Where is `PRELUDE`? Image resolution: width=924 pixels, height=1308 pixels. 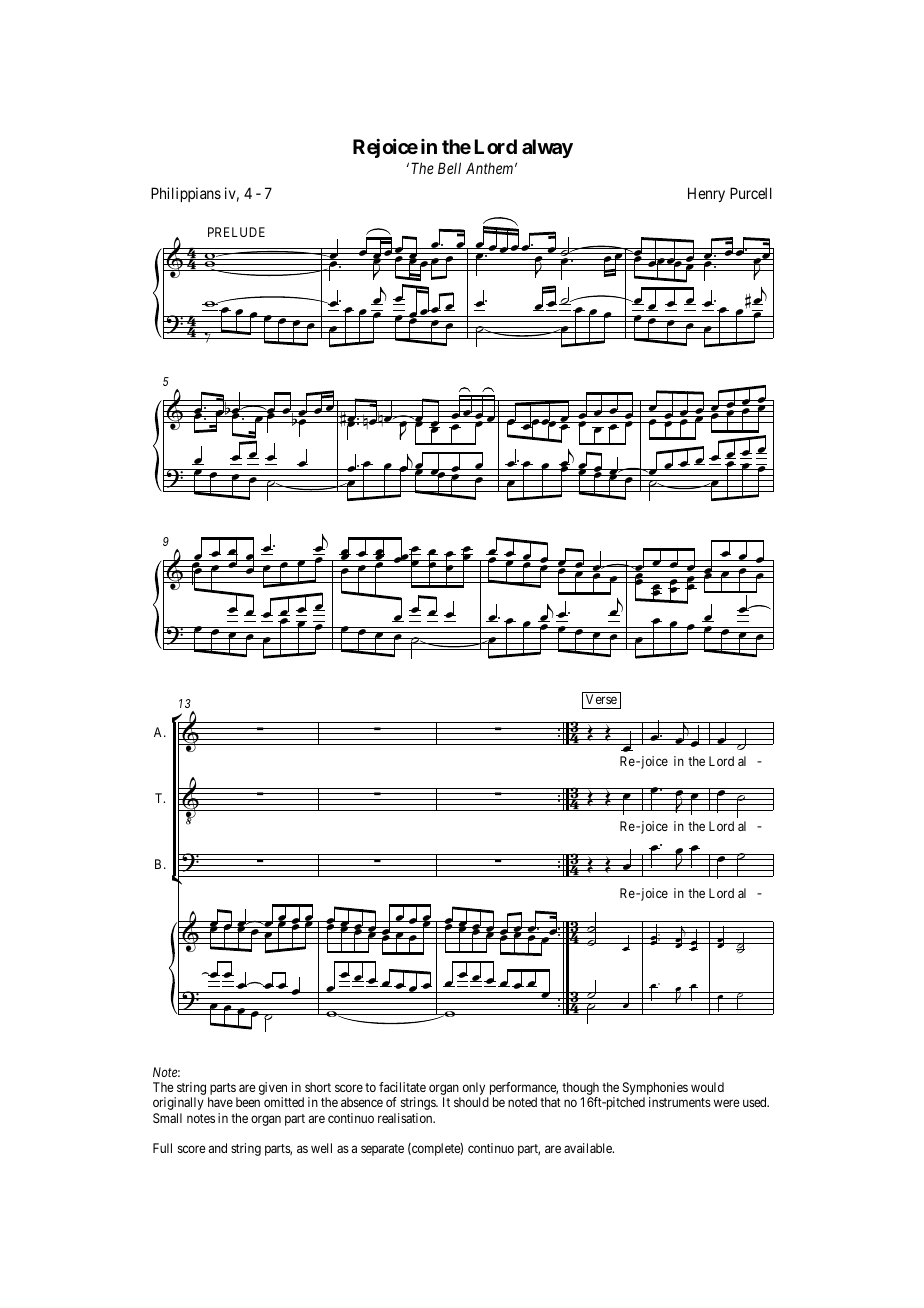 PRELUDE is located at coordinates (236, 232).
